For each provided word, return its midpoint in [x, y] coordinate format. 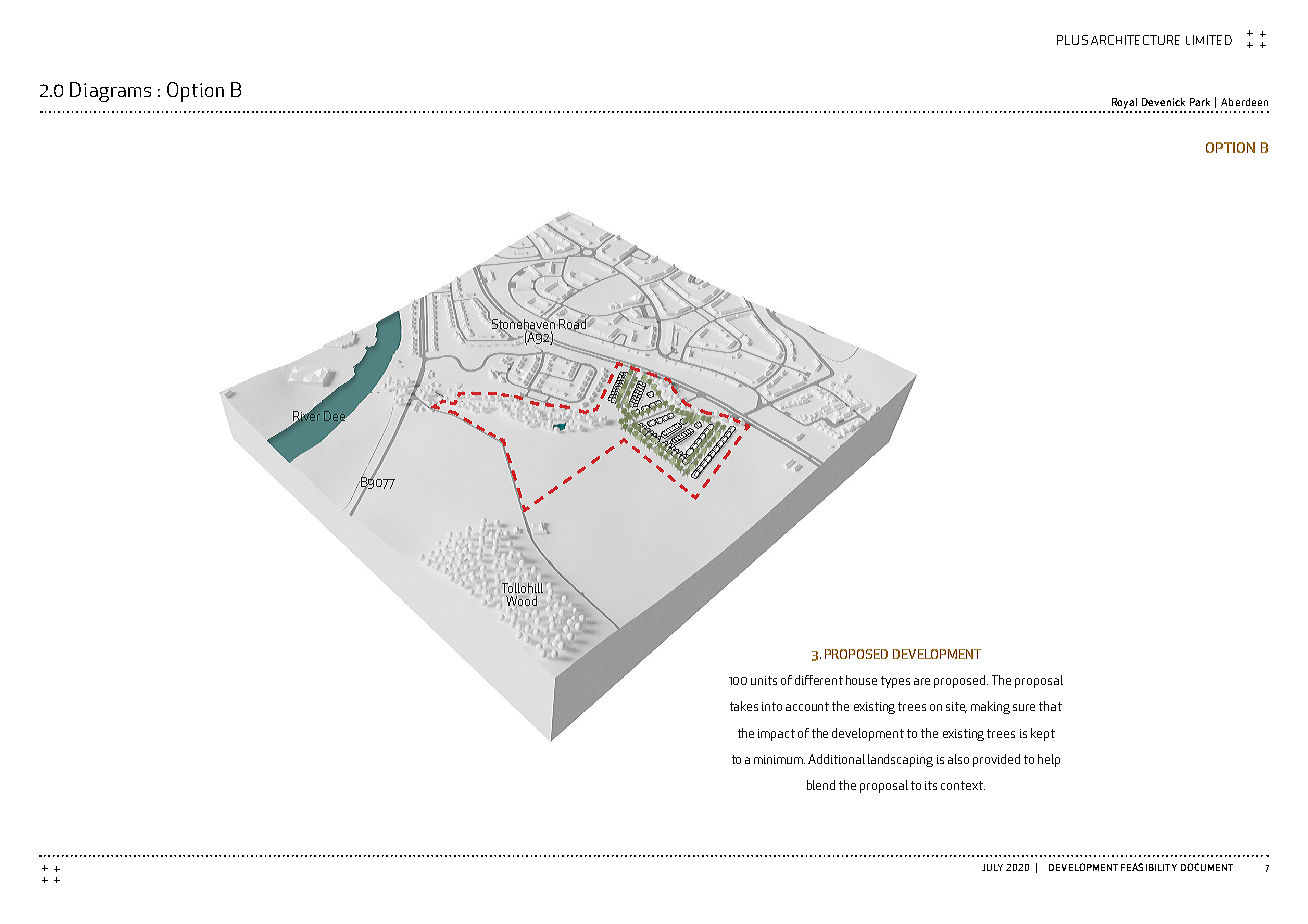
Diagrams [110, 92]
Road [573, 324]
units [764, 680]
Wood [521, 601]
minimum [779, 759]
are [922, 681]
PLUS [1072, 40]
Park [1200, 102]
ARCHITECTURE [1135, 40]
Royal [1124, 103]
